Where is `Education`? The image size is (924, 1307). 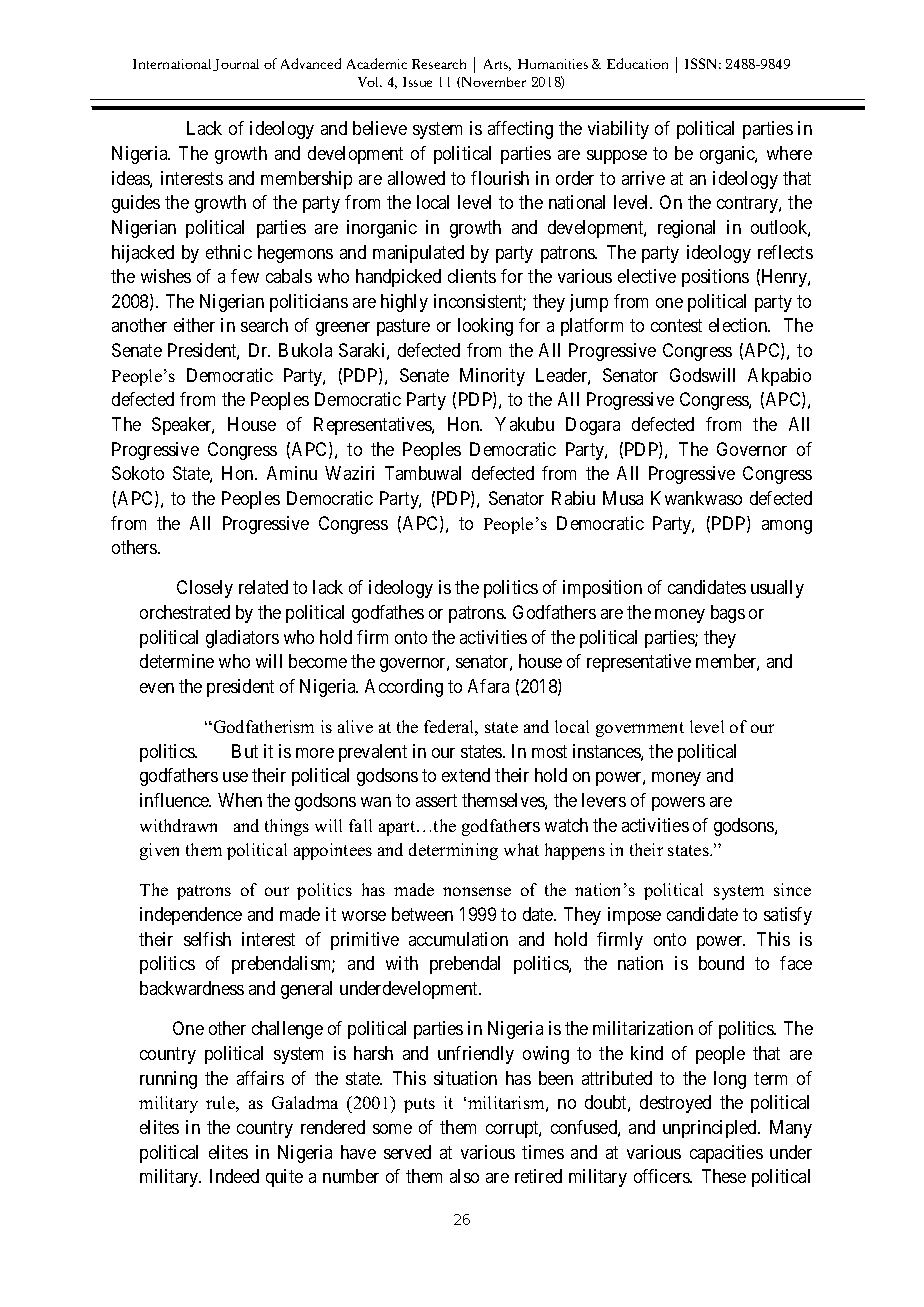 Education is located at coordinates (637, 63).
